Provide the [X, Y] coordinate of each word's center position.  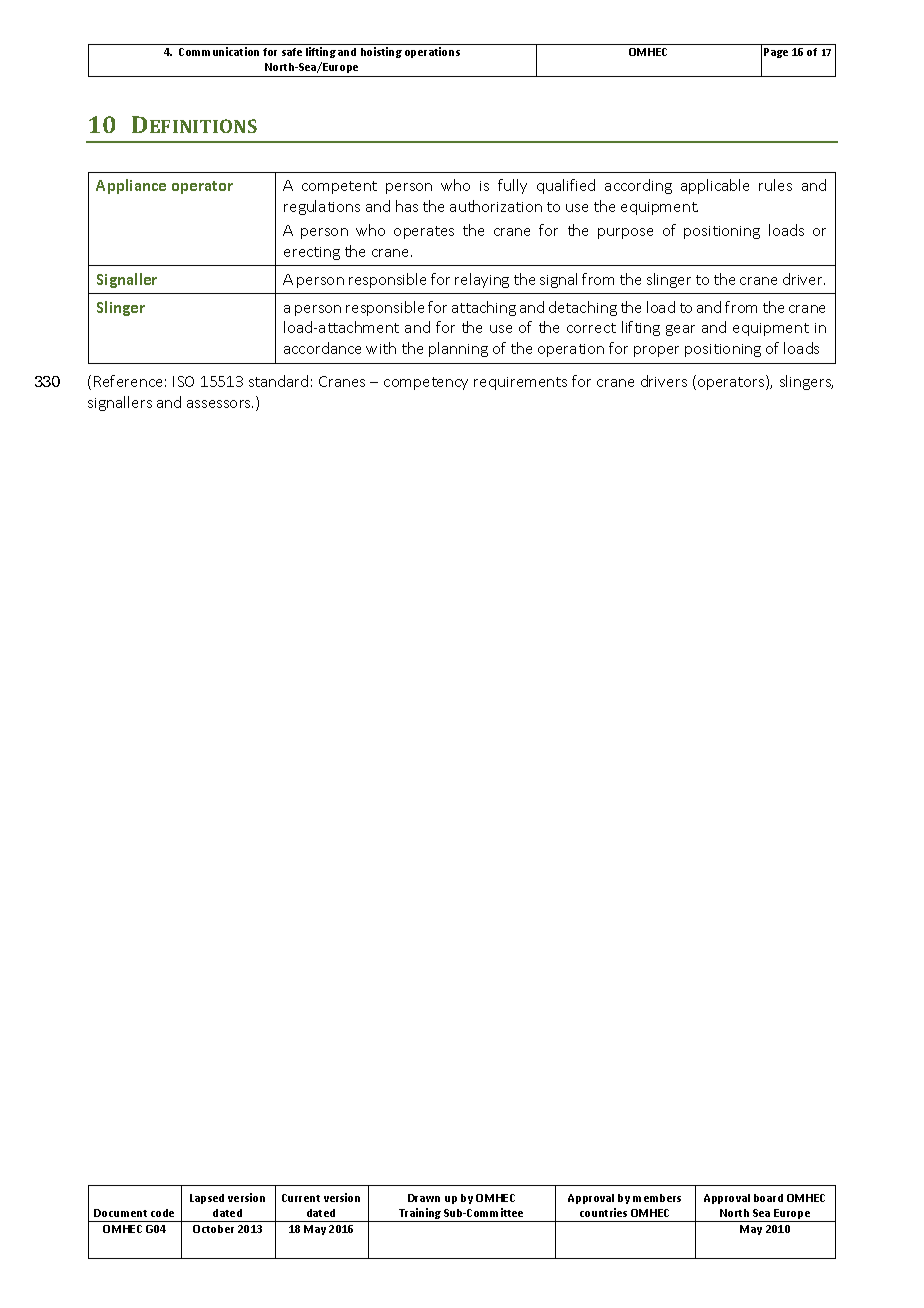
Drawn [424, 1198]
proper [656, 351]
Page [776, 53]
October [213, 1229]
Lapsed [207, 1199]
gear [680, 330]
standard [278, 381]
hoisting [381, 52]
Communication [219, 51]
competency [426, 383]
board [768, 1198]
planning [458, 349]
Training [420, 1215]
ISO [183, 381]
